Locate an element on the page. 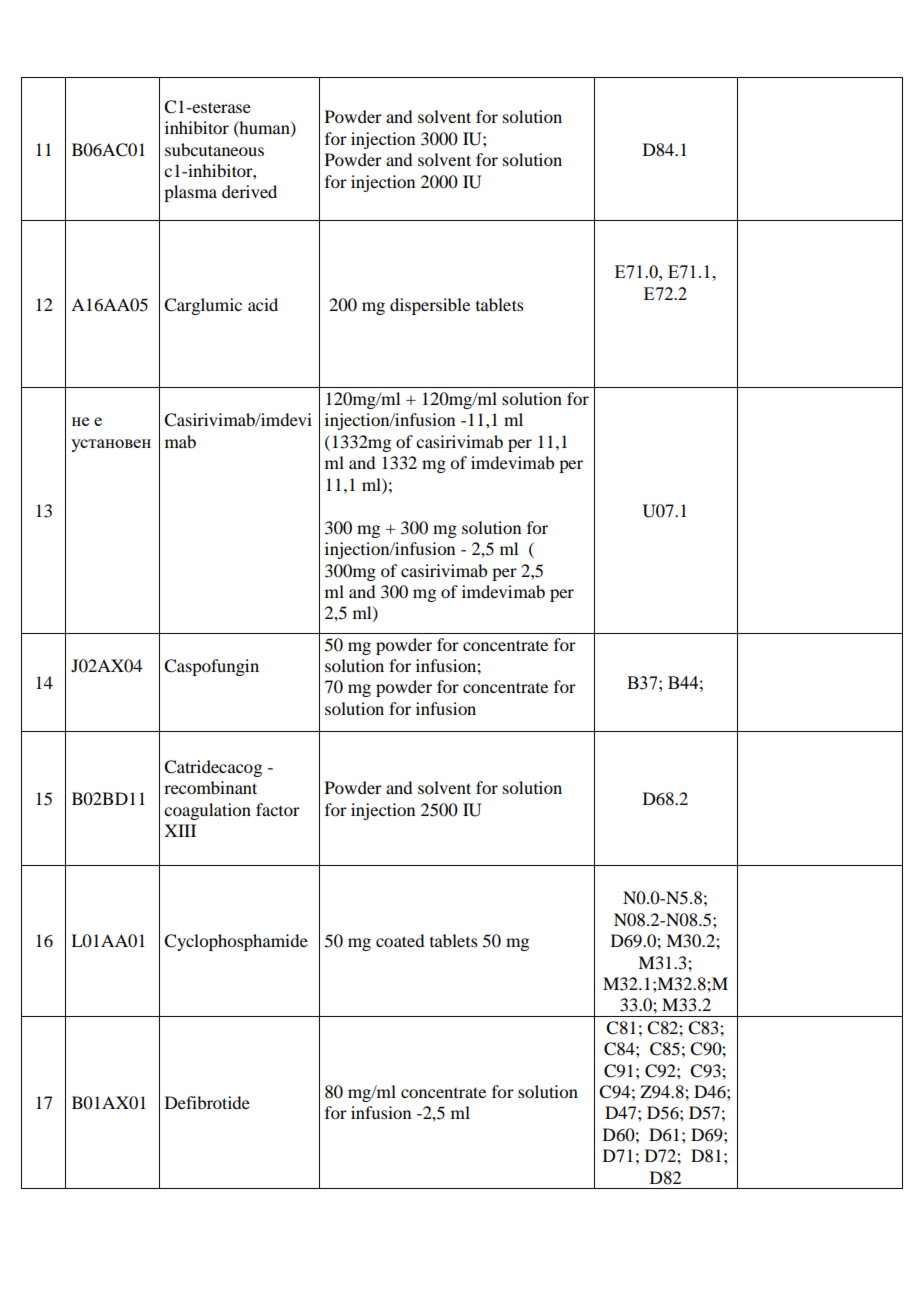  dispersible is located at coordinates (430, 306).
